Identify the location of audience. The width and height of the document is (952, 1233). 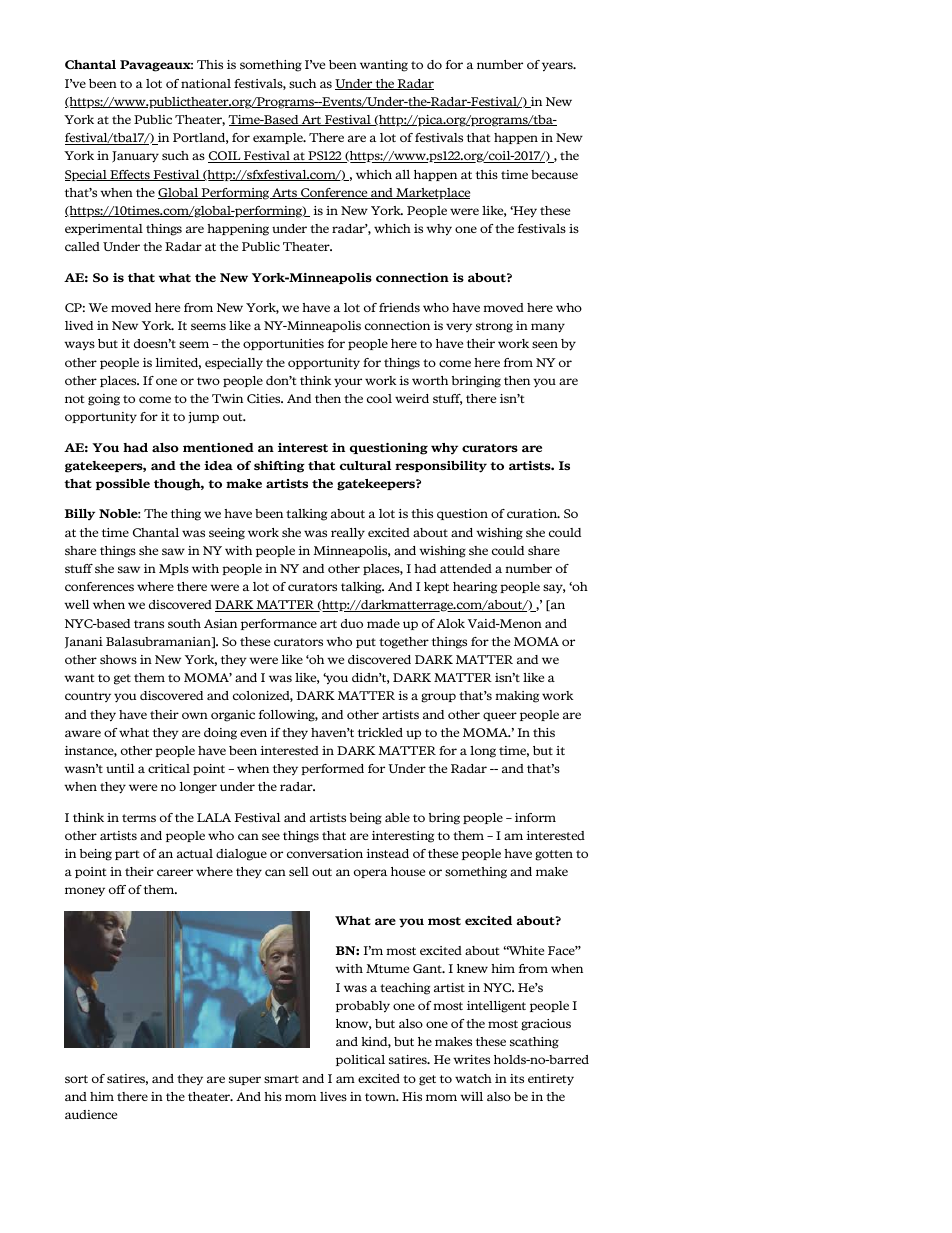
(91, 1114).
